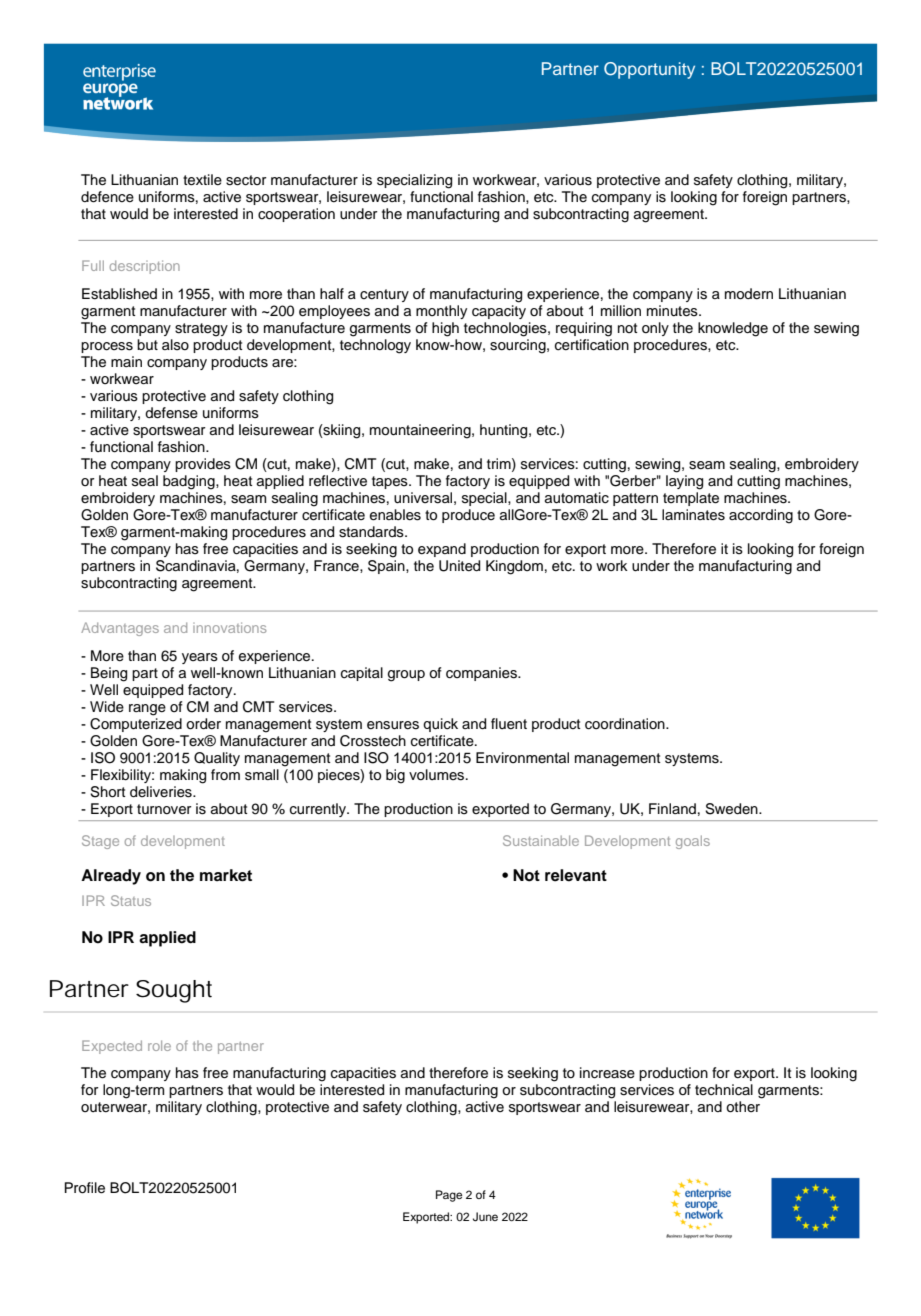 Image resolution: width=921 pixels, height=1316 pixels. Describe the element at coordinates (541, 840) in the document. I see `Sustainable` at that location.
